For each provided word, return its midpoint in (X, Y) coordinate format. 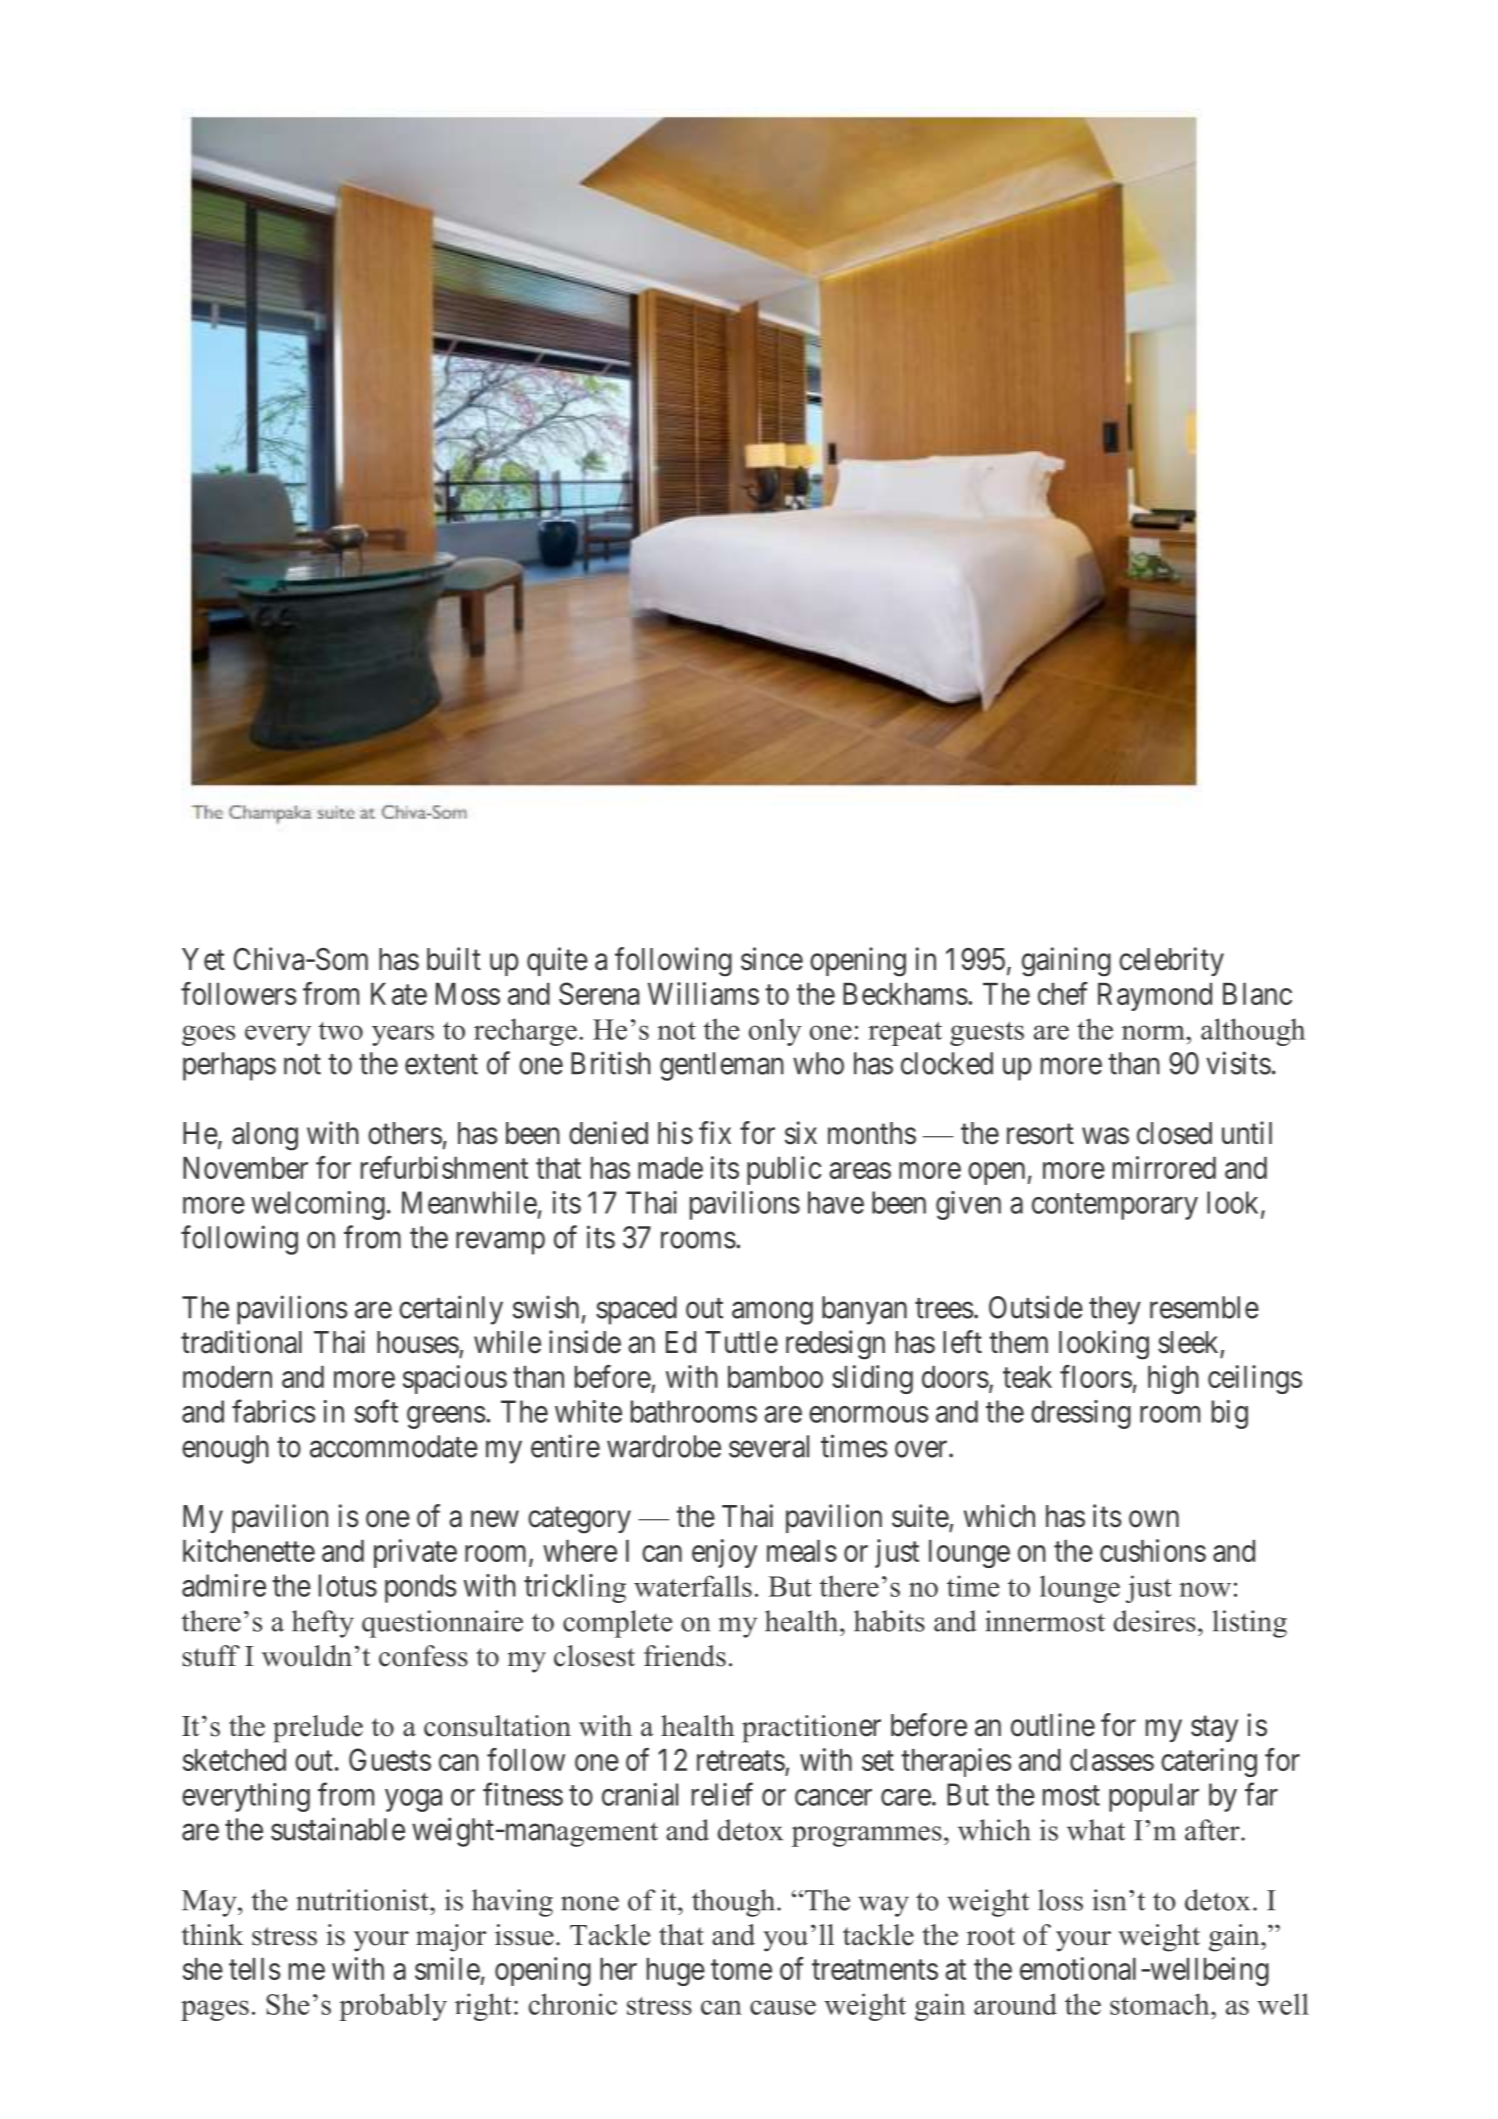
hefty (323, 1624)
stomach (1161, 2004)
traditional (241, 1342)
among (772, 1313)
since (772, 959)
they (1115, 1310)
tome (741, 1970)
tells (254, 1969)
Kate (399, 994)
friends (685, 1656)
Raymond (1155, 997)
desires (1155, 1621)
